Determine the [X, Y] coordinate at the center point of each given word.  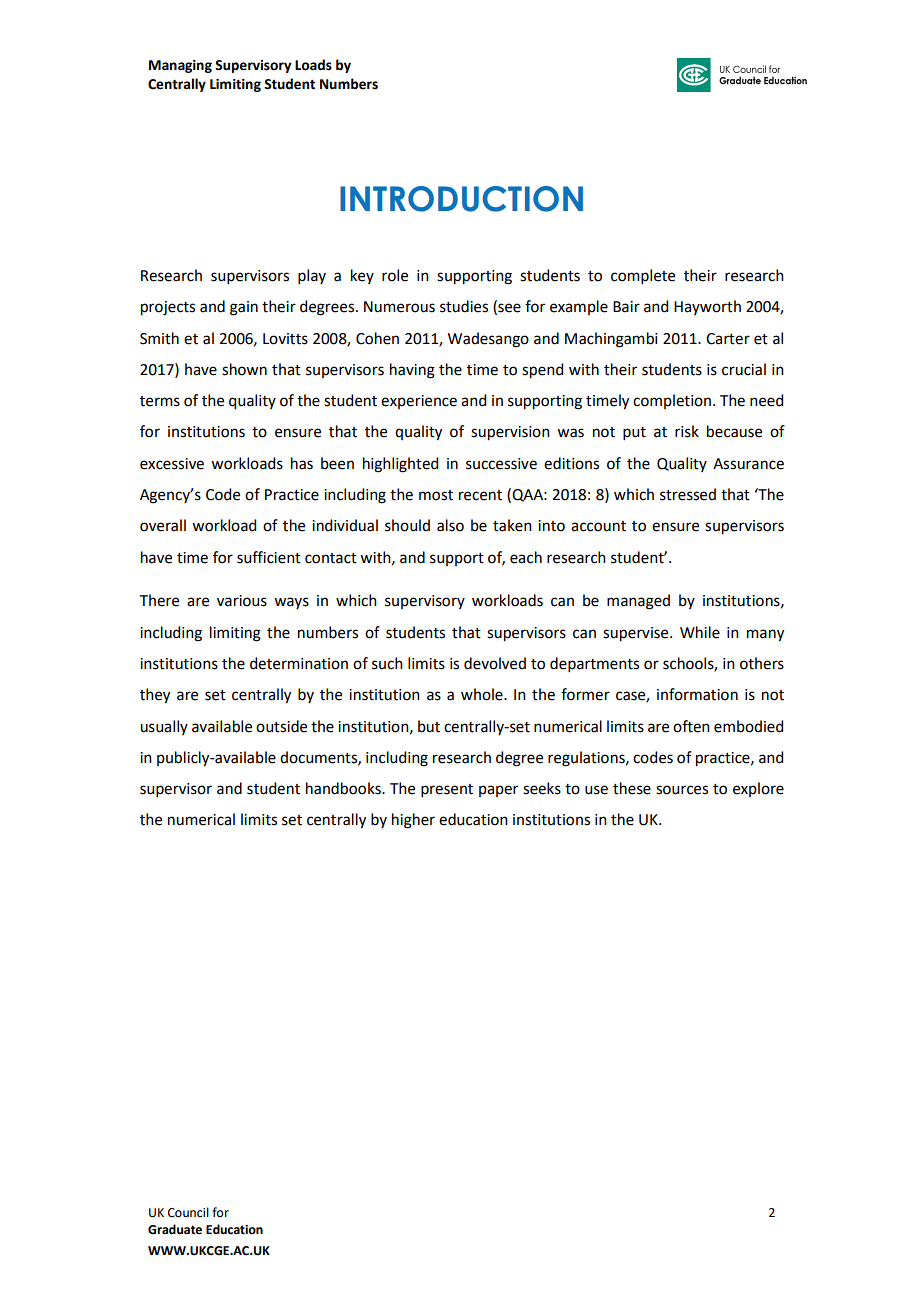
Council [188, 1212]
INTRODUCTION [461, 199]
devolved [495, 663]
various [242, 601]
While [700, 632]
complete [643, 276]
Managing [180, 66]
